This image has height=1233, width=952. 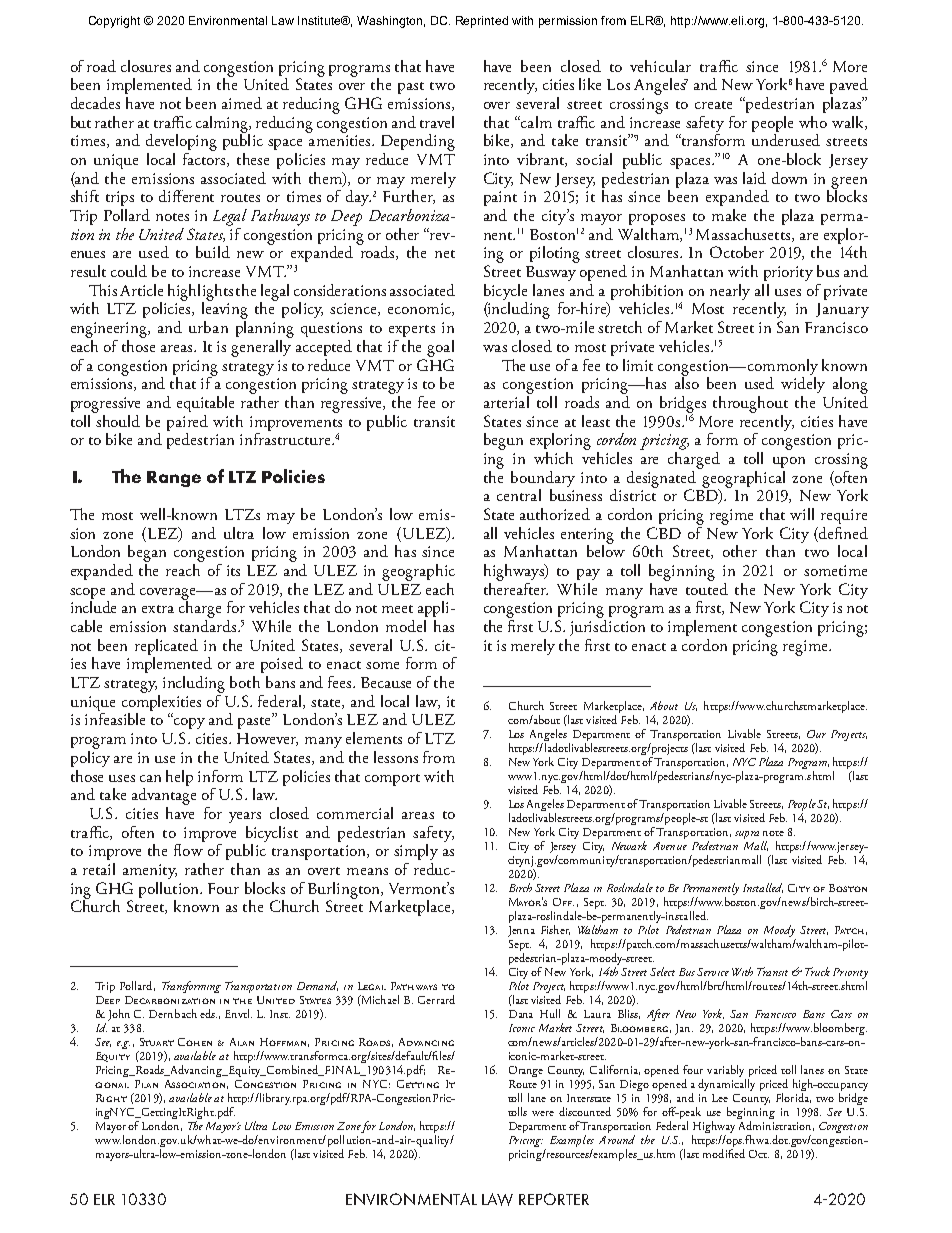 What do you see at coordinates (242, 103) in the image?
I see `aimed` at bounding box center [242, 103].
